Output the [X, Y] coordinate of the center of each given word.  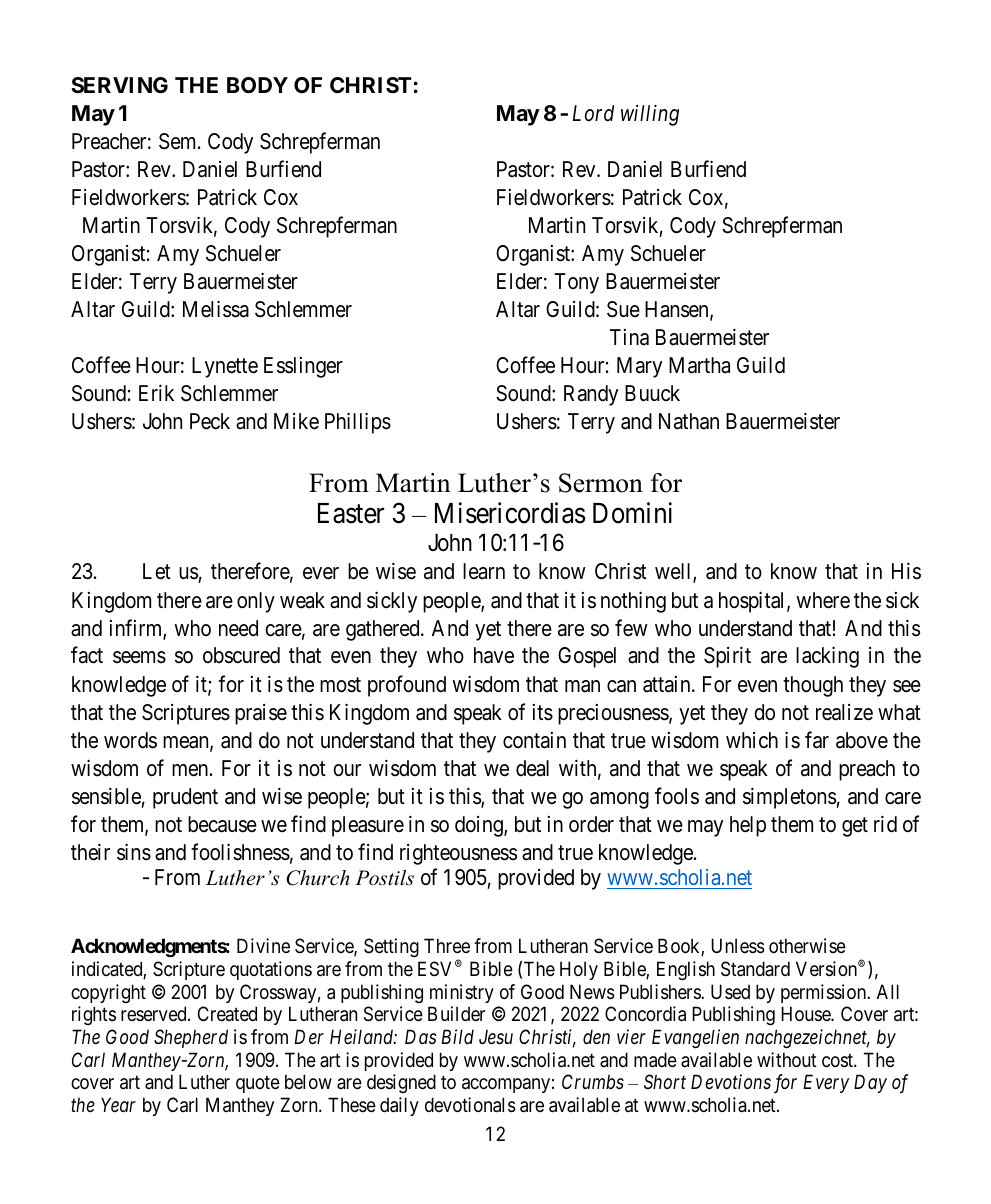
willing [650, 115]
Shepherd [191, 1038]
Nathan [689, 421]
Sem [179, 141]
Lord [593, 113]
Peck [210, 421]
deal [532, 768]
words [130, 740]
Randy [591, 395]
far [817, 740]
